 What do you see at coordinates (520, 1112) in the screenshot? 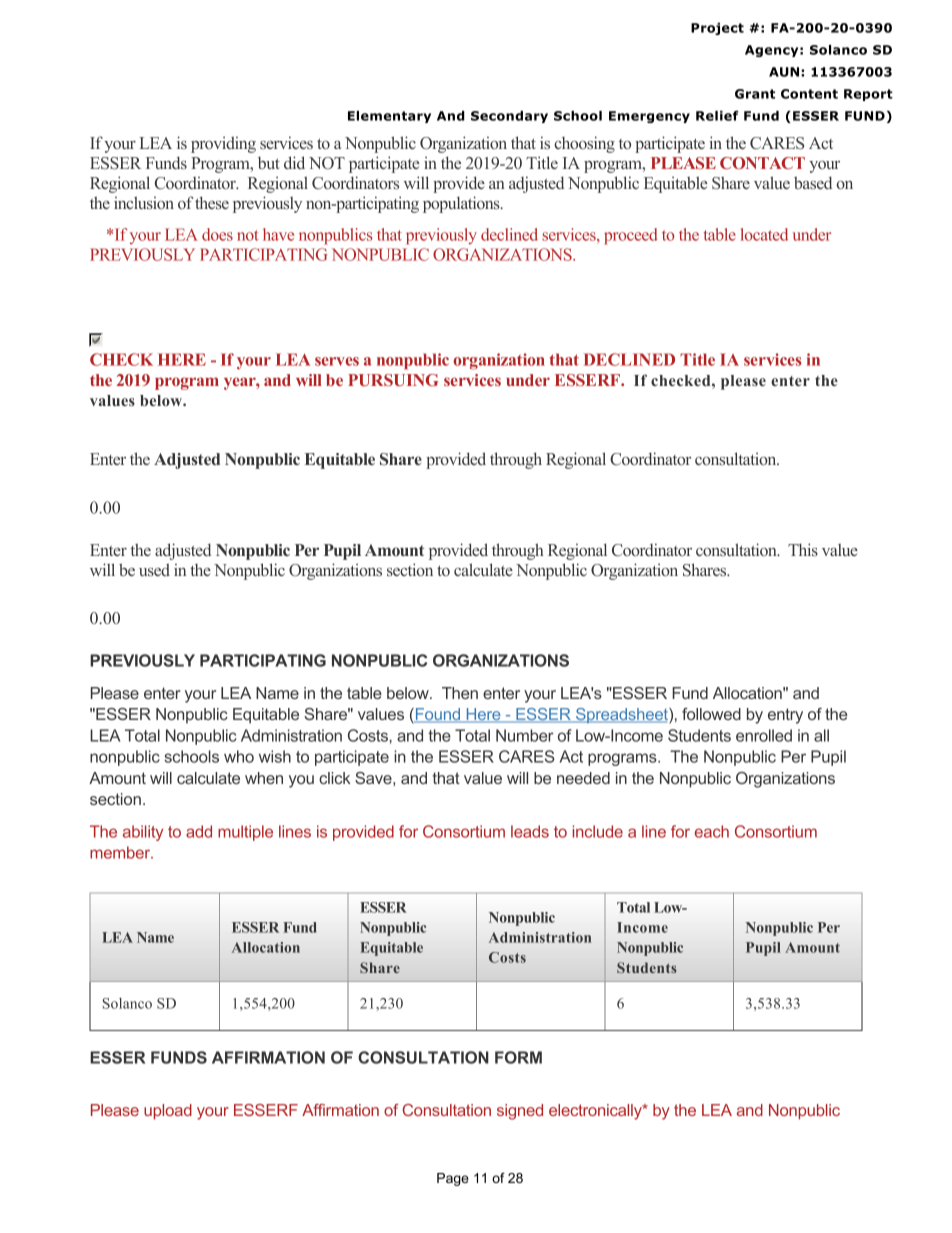
I see `signed` at bounding box center [520, 1112].
